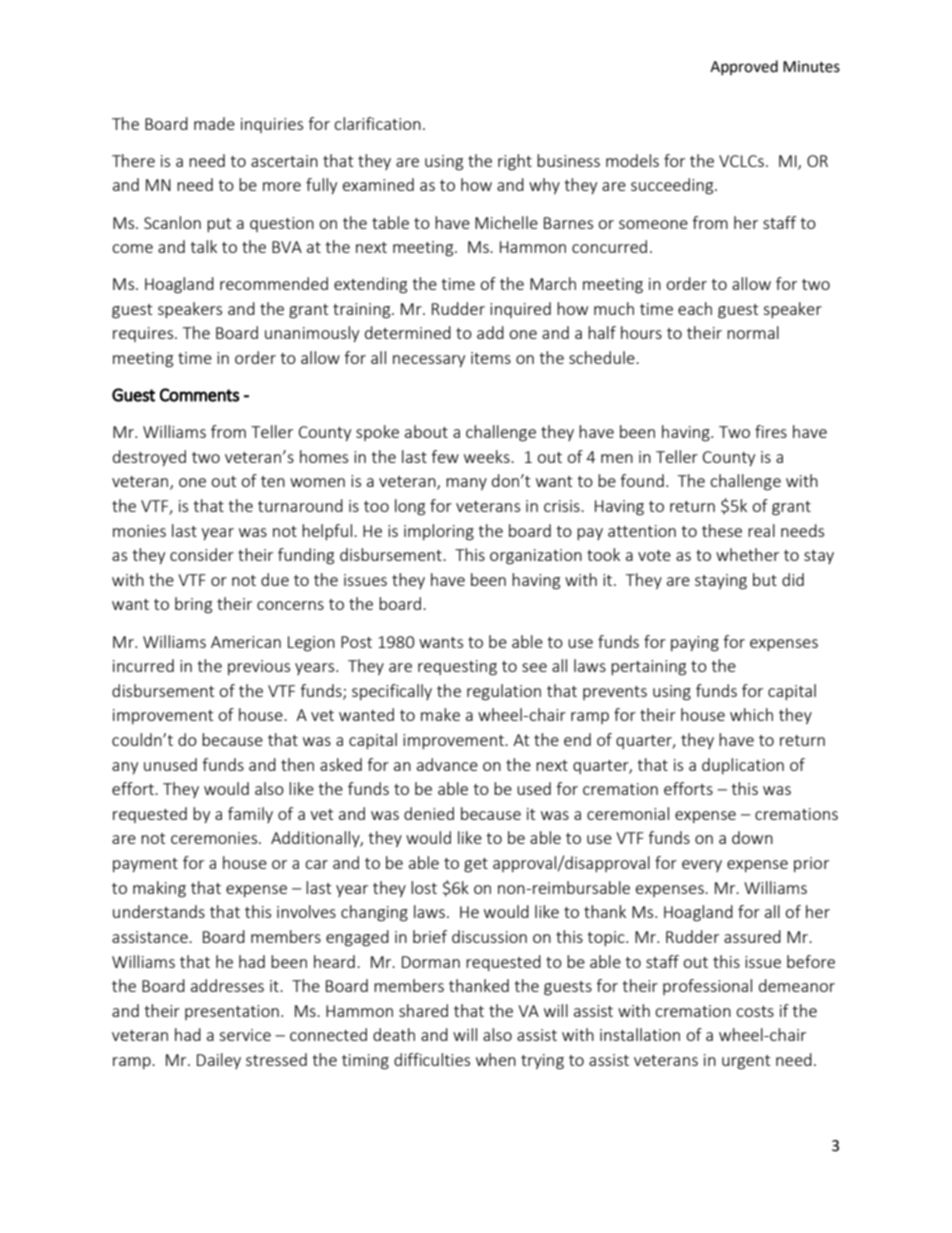 This image has width=952, height=1233. What do you see at coordinates (496, 1059) in the image?
I see `when` at bounding box center [496, 1059].
